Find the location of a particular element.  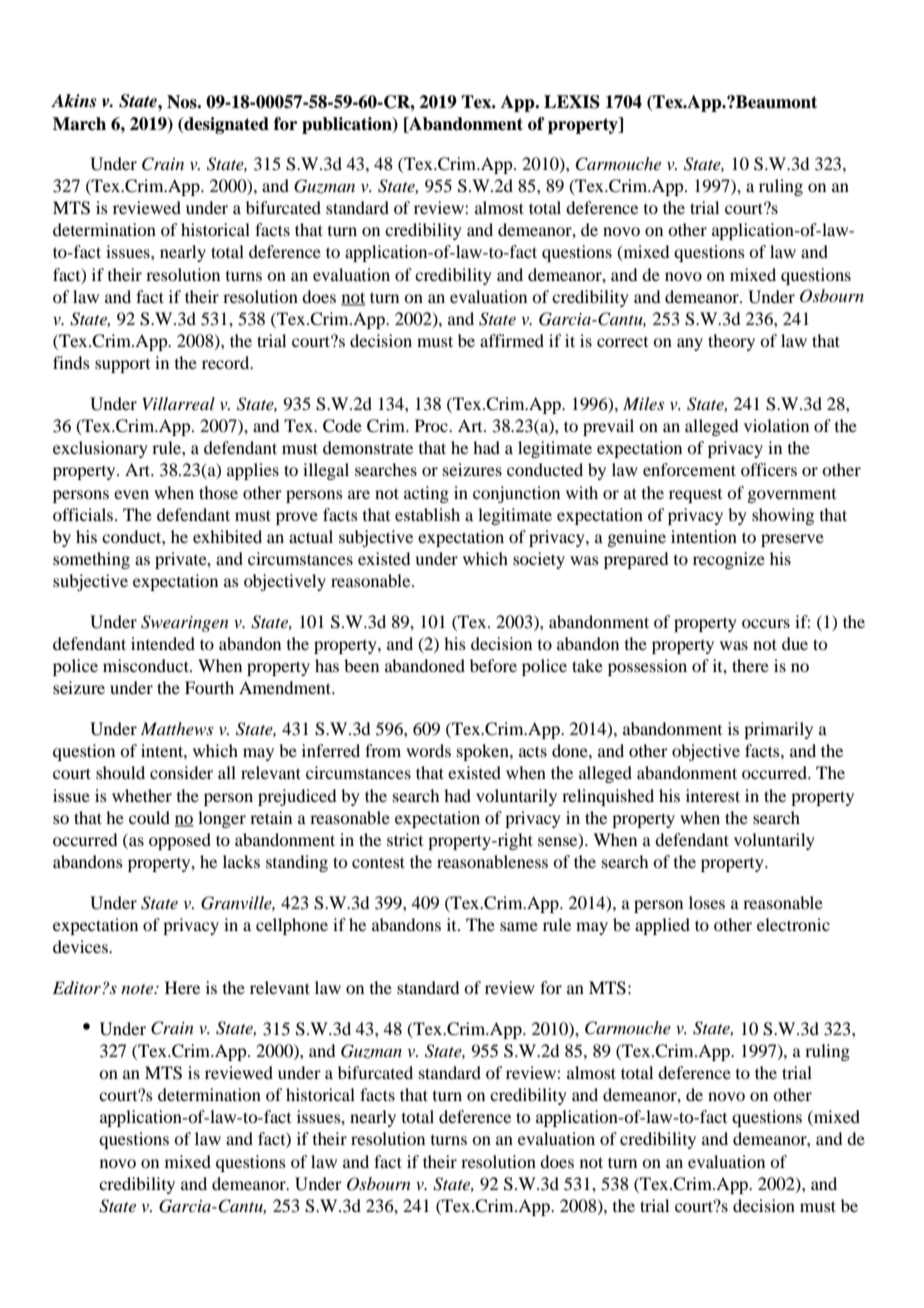

theory is located at coordinates (731, 342).
